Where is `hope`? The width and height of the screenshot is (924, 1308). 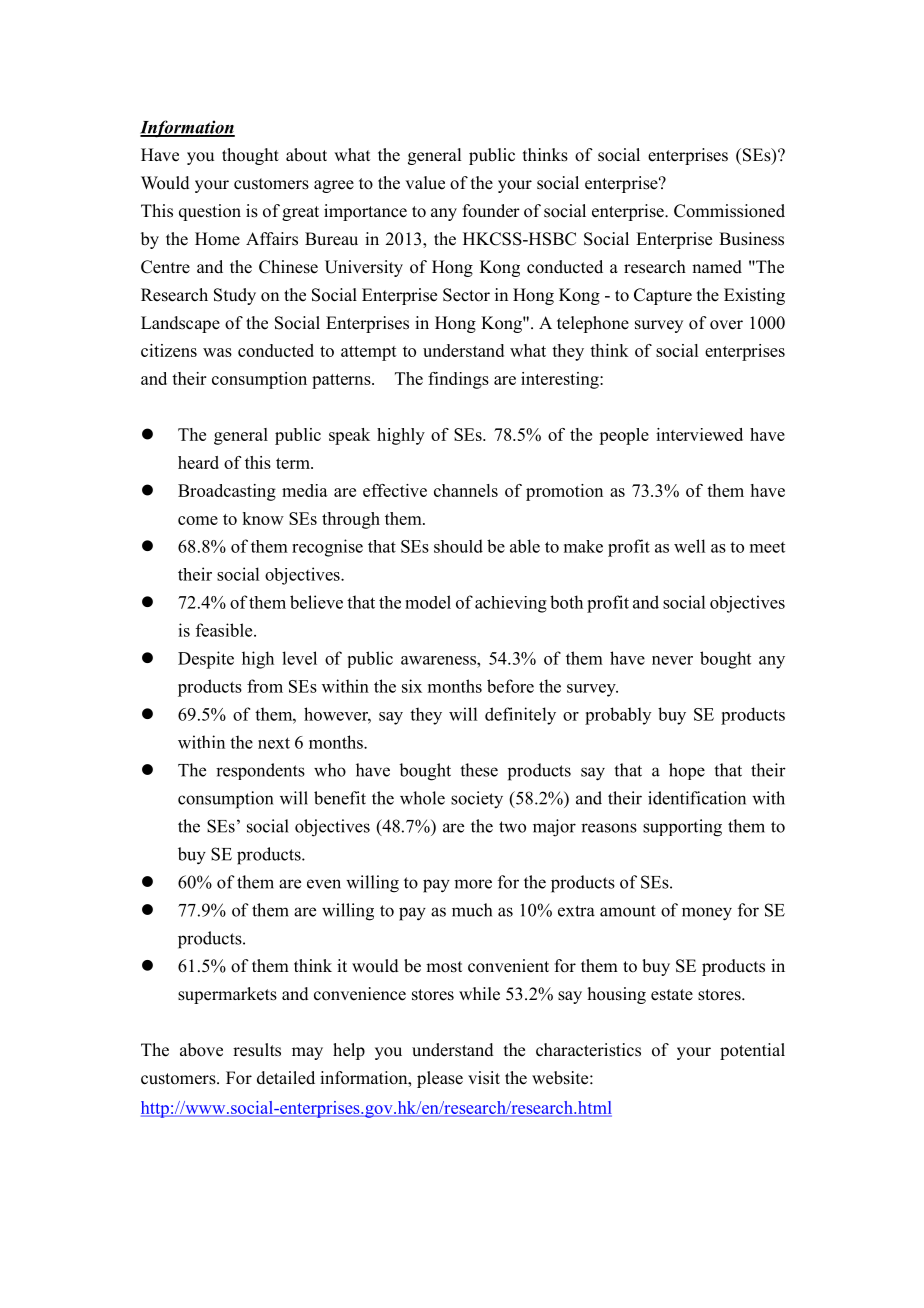
hope is located at coordinates (687, 771).
